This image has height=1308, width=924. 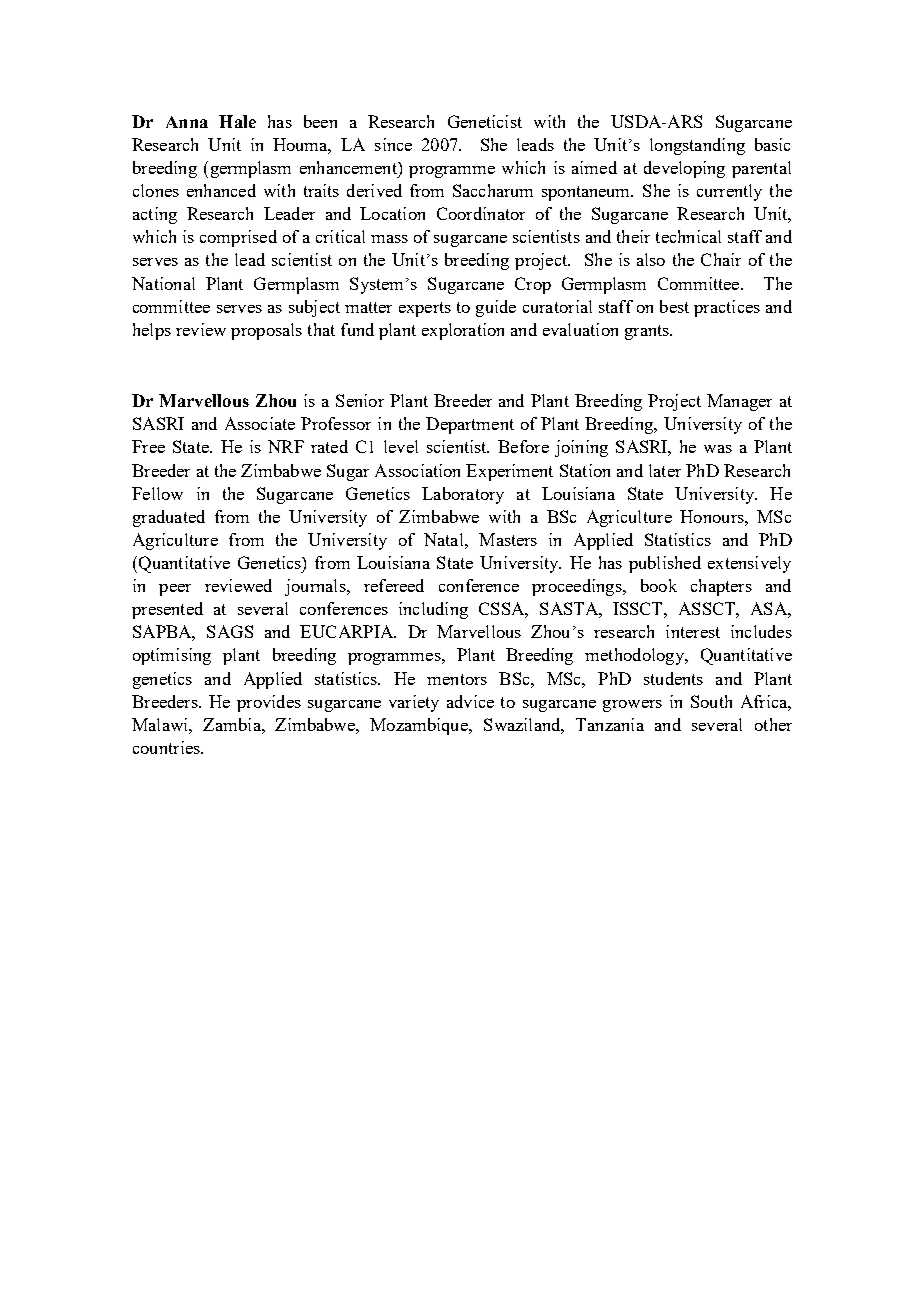 I want to click on countries, so click(x=167, y=747).
